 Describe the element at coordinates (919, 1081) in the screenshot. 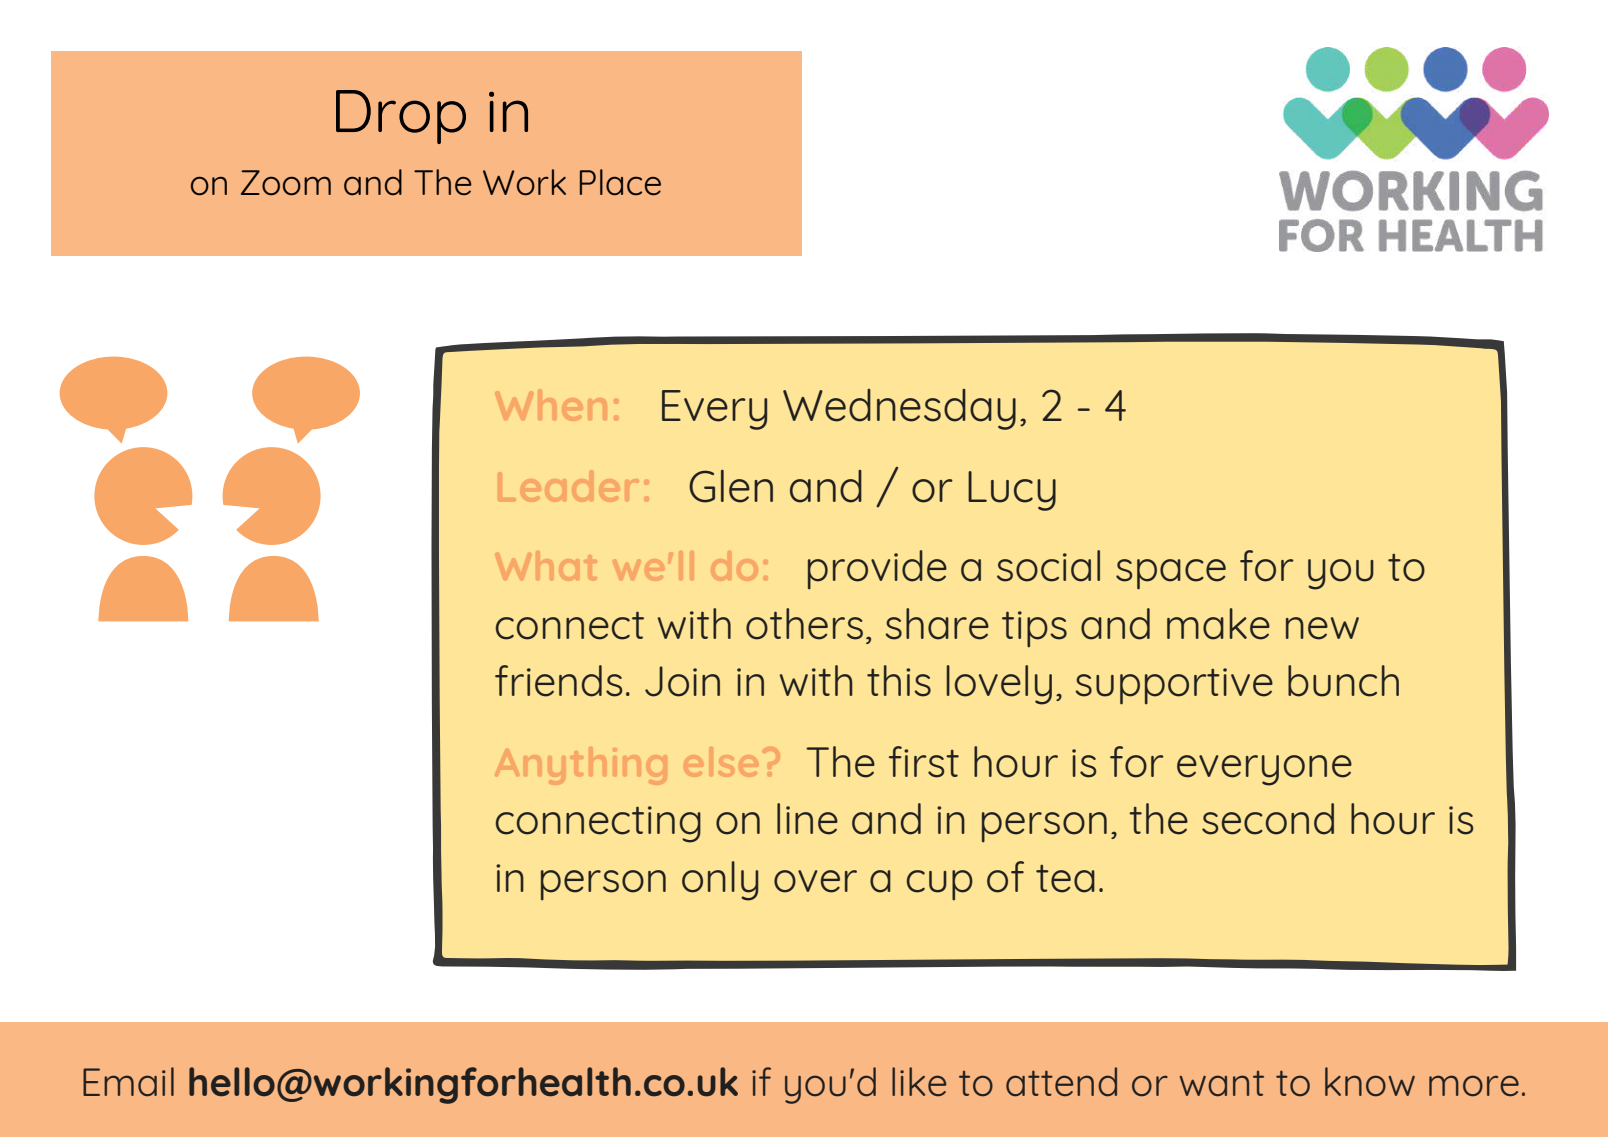

I see `like` at that location.
